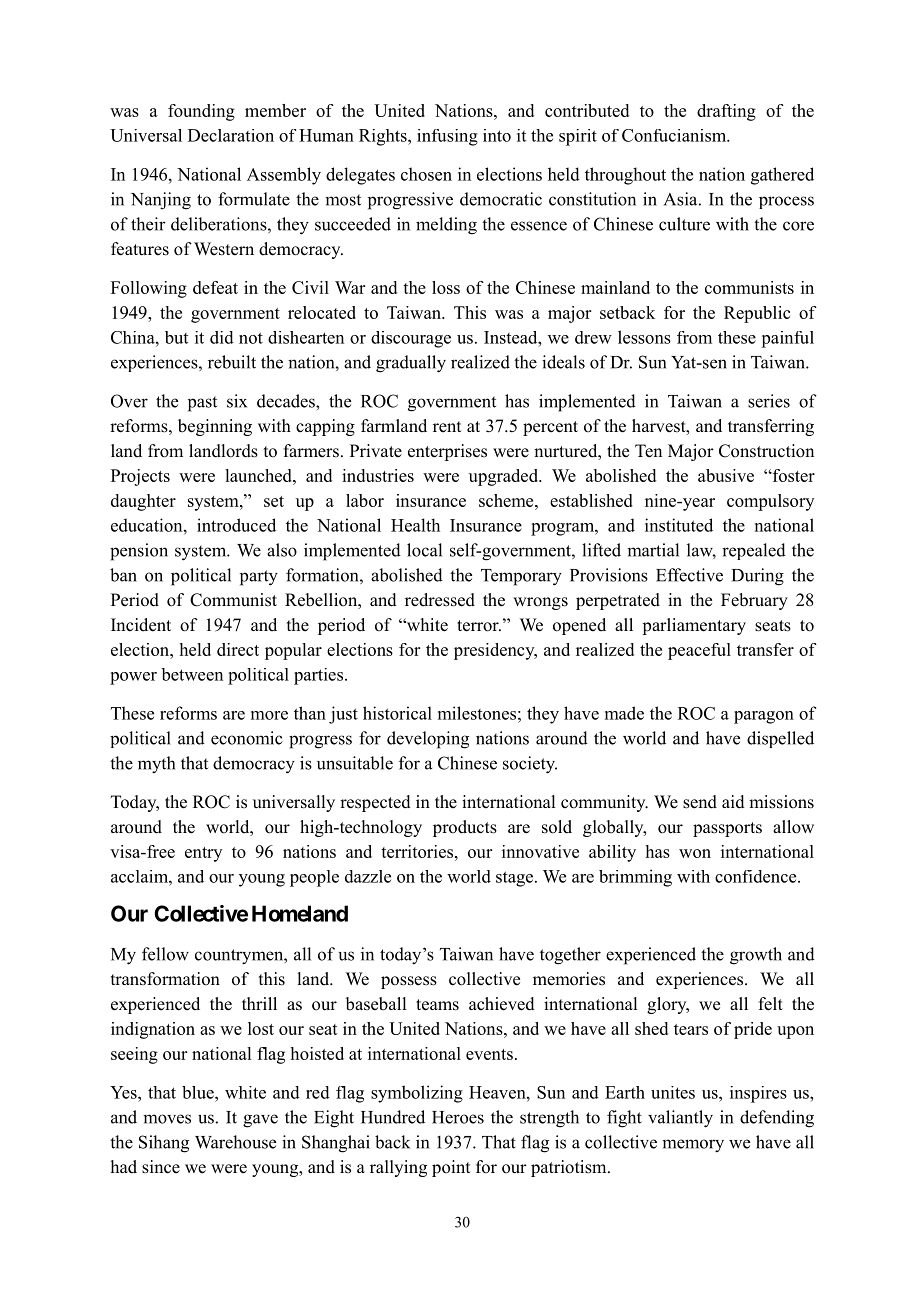 This page has height=1308, width=924. Describe the element at coordinates (479, 626) in the page. I see `terror` at that location.
